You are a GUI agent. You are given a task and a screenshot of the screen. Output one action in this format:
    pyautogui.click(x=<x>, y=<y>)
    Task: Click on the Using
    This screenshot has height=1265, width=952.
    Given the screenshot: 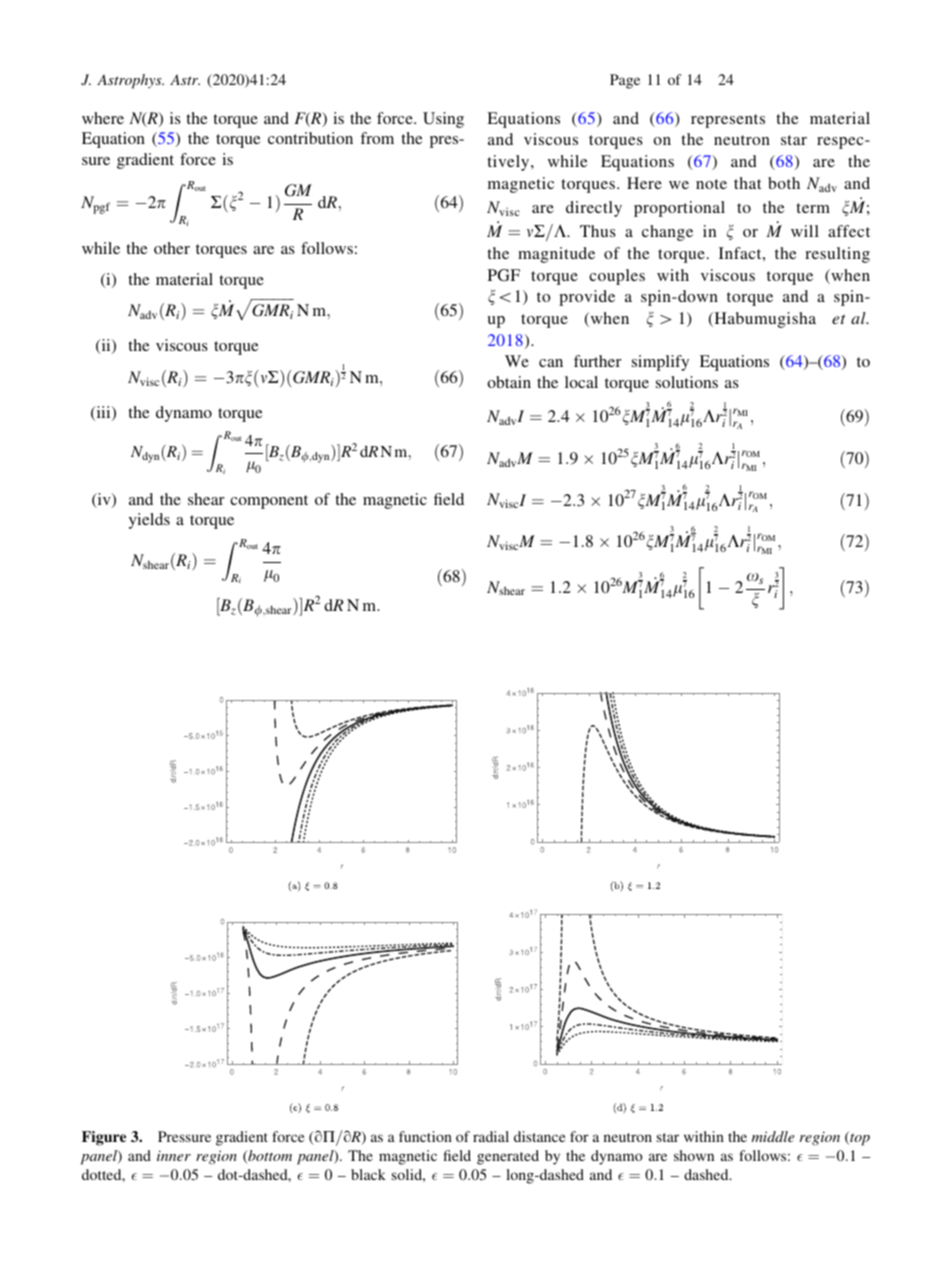 What is the action you would take?
    pyautogui.click(x=443, y=120)
